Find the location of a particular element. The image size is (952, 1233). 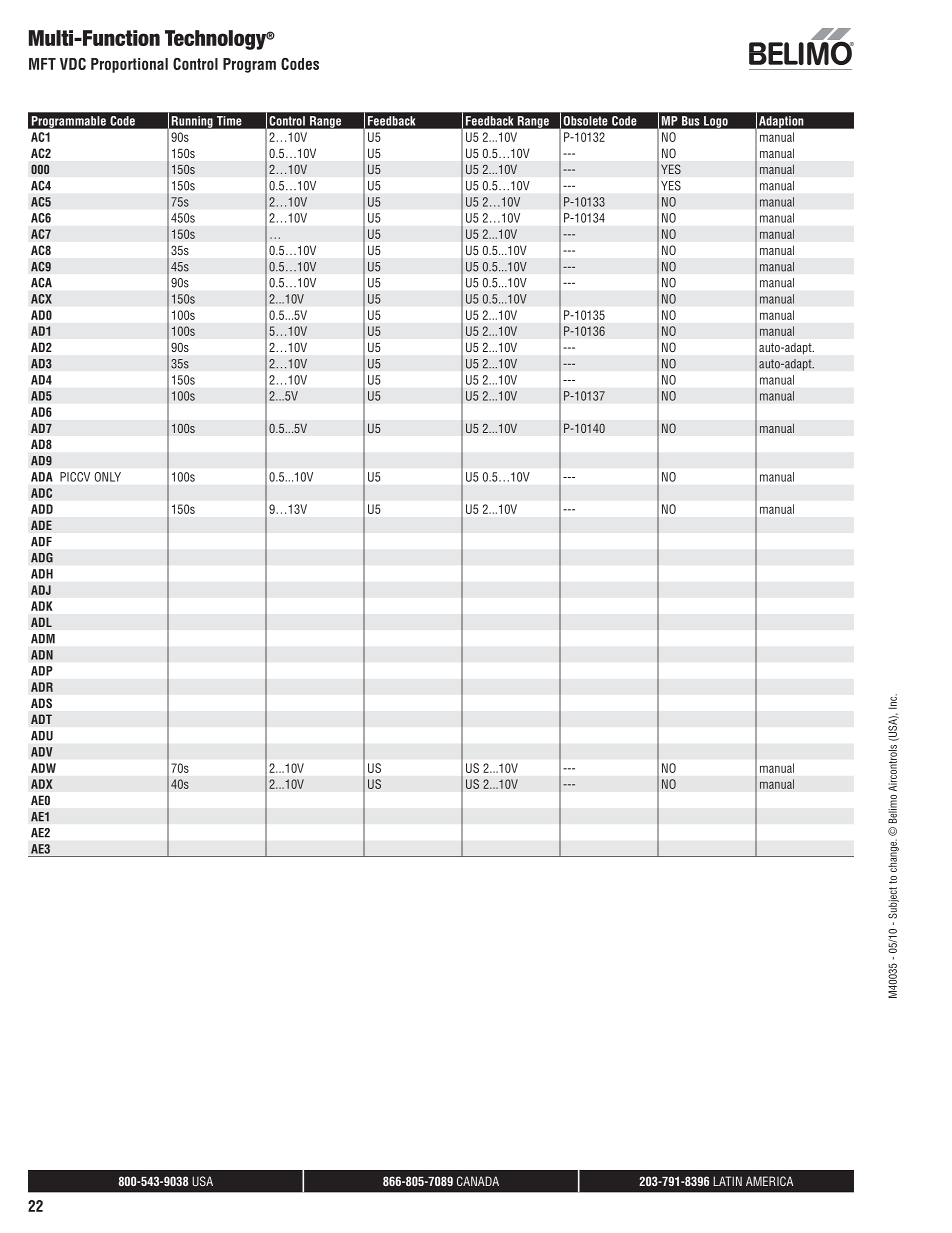

CANADA is located at coordinates (478, 1181).
